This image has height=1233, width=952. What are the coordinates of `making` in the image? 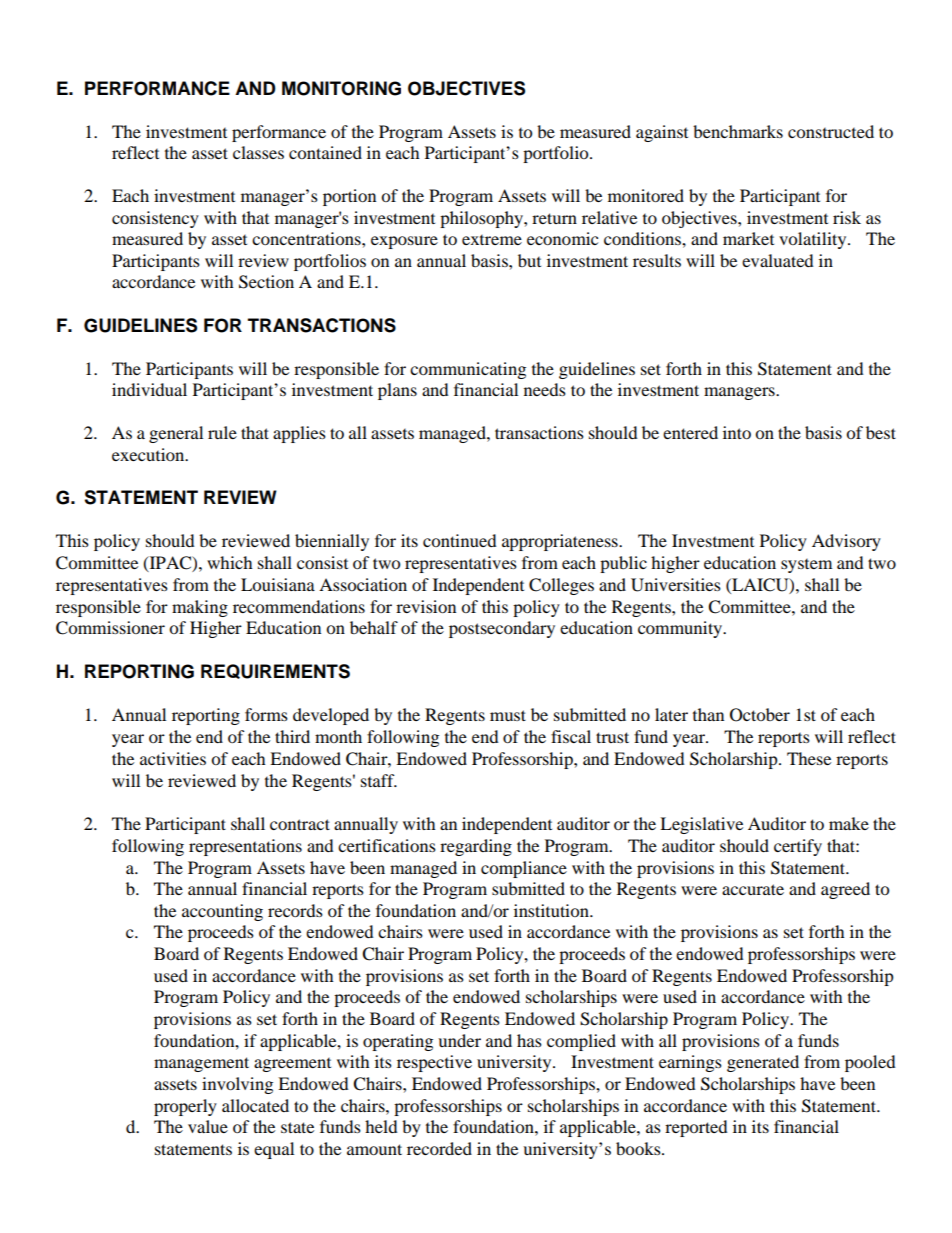 It's located at (200, 608).
